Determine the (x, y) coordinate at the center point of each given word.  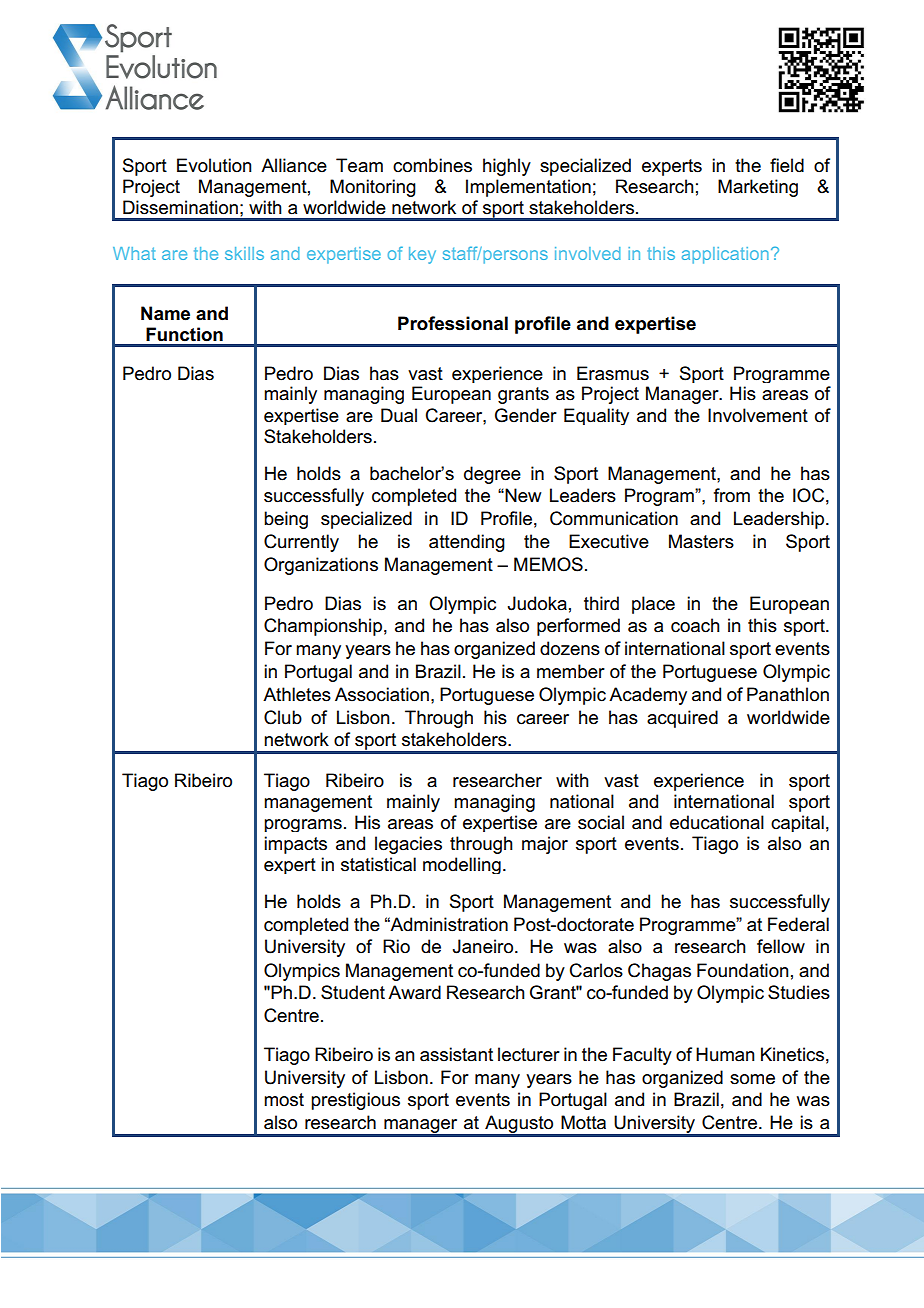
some (752, 1079)
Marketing (758, 188)
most (284, 1100)
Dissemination (180, 207)
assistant (456, 1054)
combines (432, 165)
